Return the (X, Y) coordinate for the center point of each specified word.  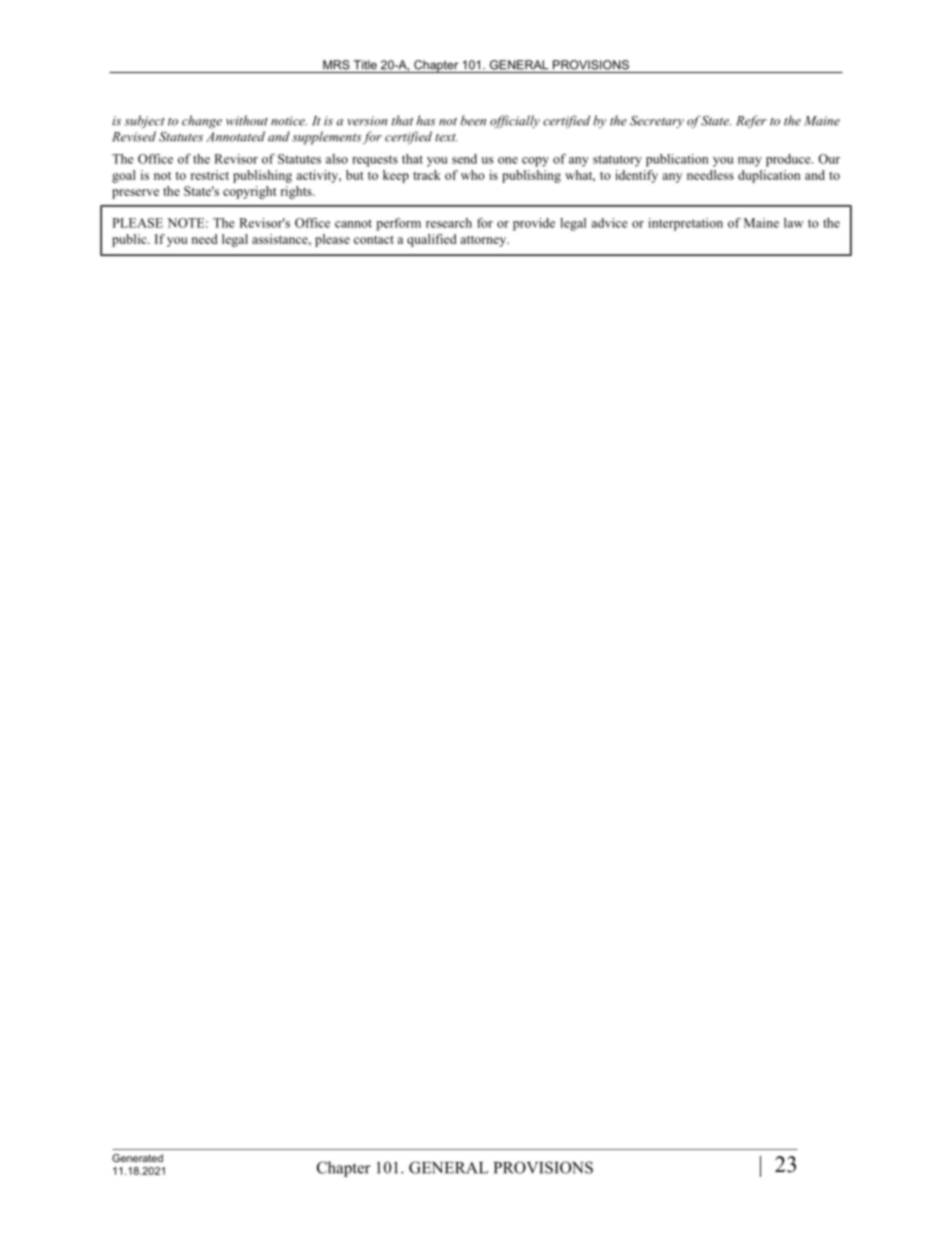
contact (374, 240)
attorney (484, 241)
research (449, 223)
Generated (137, 1158)
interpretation (685, 224)
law (793, 223)
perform (398, 224)
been (473, 120)
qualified (432, 240)
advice (609, 223)
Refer (751, 122)
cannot (353, 223)
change (202, 122)
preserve (135, 194)
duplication (769, 176)
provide (534, 224)
